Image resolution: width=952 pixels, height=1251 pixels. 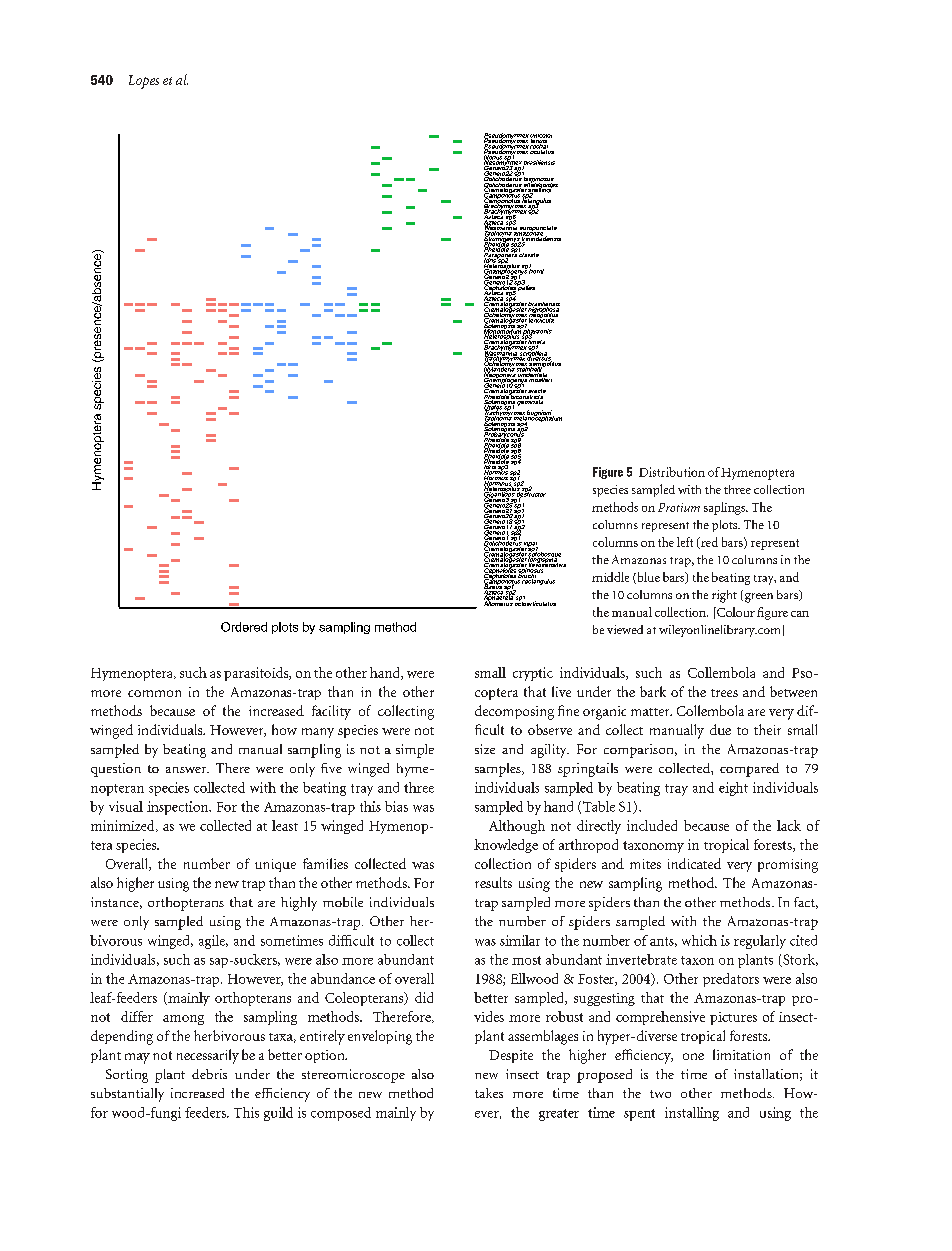 What do you see at coordinates (209, 1074) in the screenshot?
I see `debris` at bounding box center [209, 1074].
